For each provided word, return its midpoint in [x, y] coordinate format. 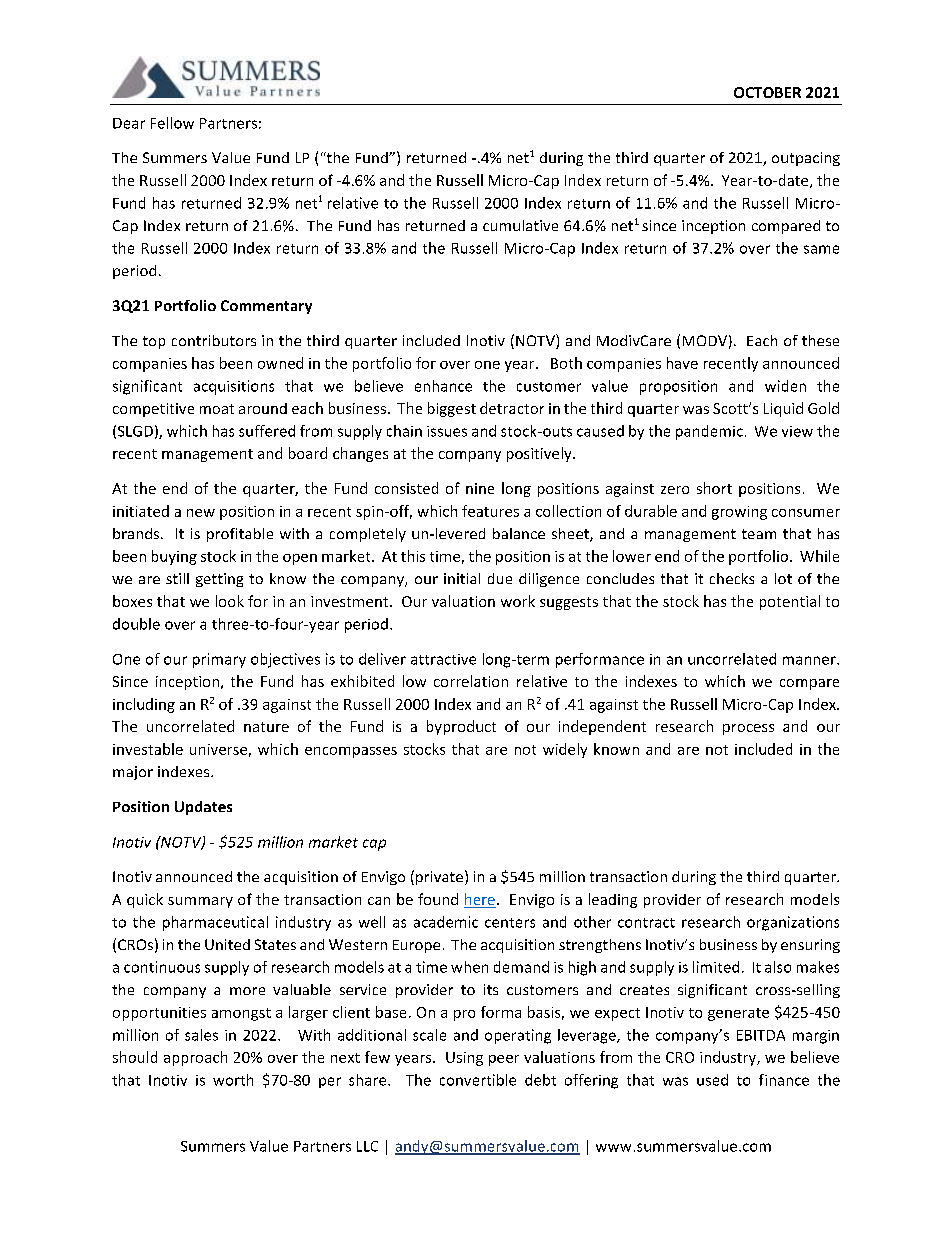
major [133, 773]
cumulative [520, 225]
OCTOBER [767, 92]
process [748, 729]
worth [233, 1080]
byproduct [461, 727]
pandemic [709, 432]
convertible [478, 1080]
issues [447, 431]
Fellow [172, 123]
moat [217, 409]
